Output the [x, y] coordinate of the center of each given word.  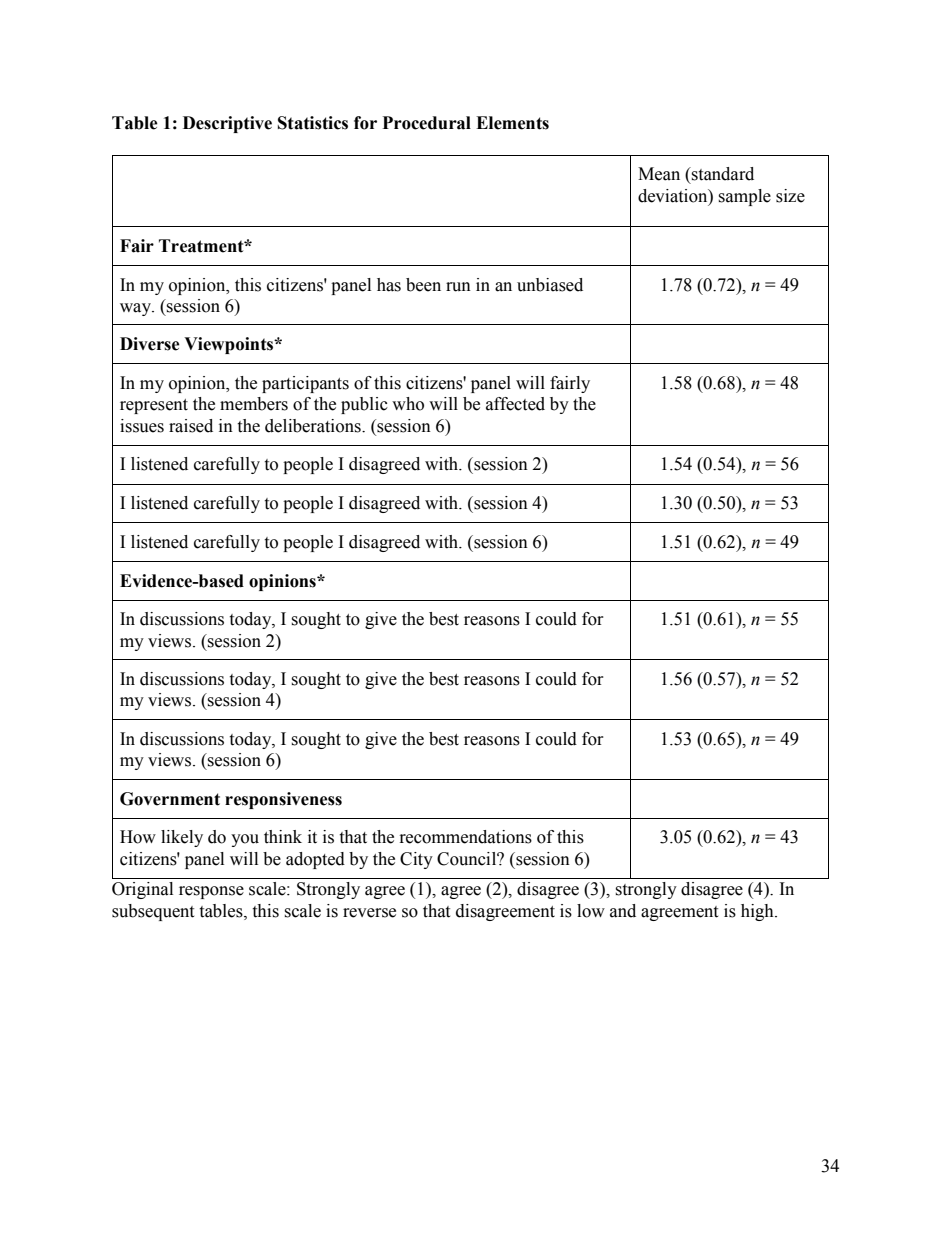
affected [515, 404]
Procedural [427, 123]
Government [170, 799]
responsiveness [283, 800]
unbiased [550, 285]
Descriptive [227, 124]
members [254, 404]
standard [722, 174]
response [211, 892]
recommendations [466, 837]
